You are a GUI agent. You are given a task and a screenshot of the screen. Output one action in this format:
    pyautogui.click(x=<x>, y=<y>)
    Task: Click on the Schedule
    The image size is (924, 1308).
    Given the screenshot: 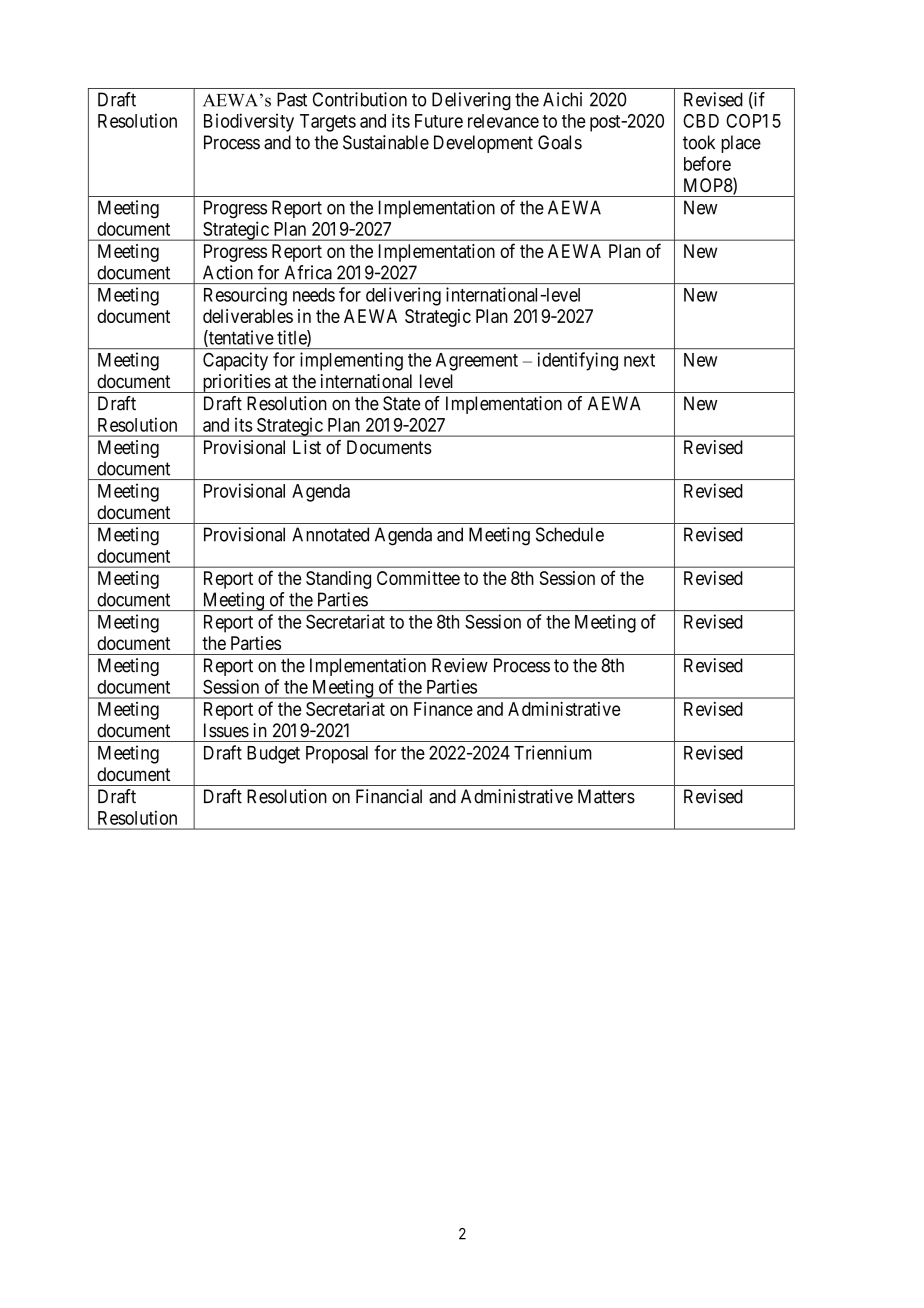 What is the action you would take?
    pyautogui.click(x=570, y=534)
